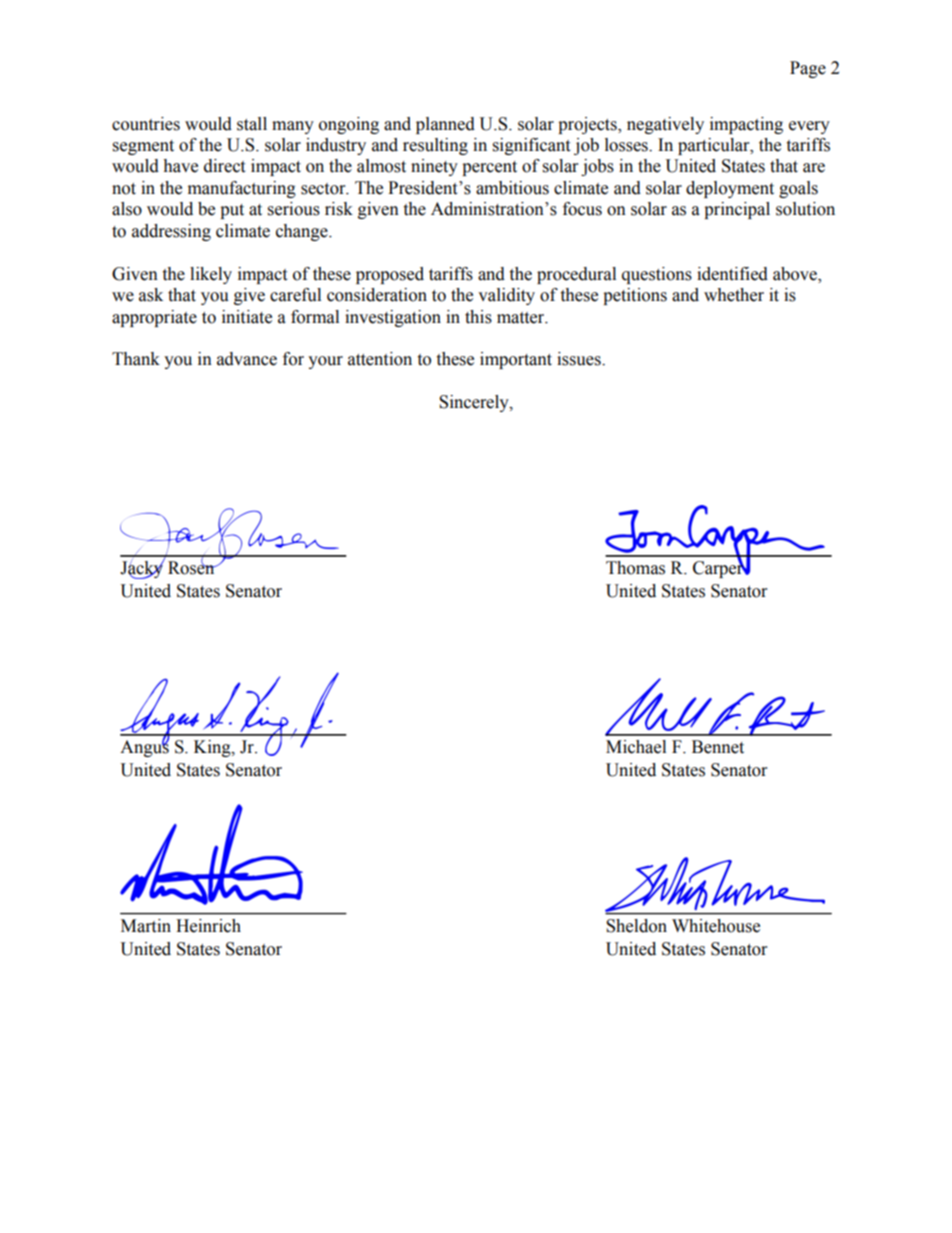 This screenshot has height=1233, width=952. Describe the element at coordinates (213, 748) in the screenshot. I see `King` at that location.
